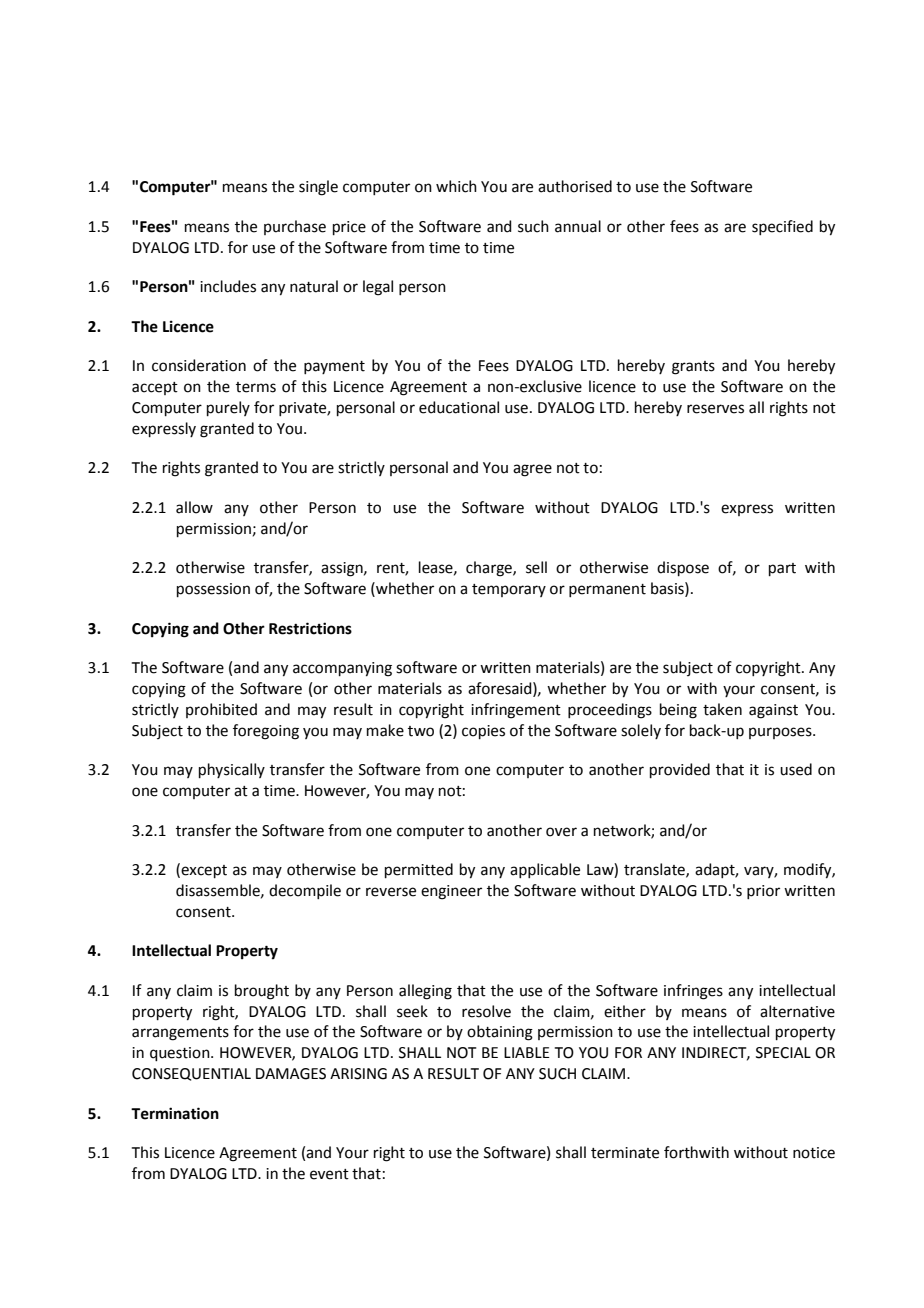 The image size is (924, 1308). What do you see at coordinates (456, 186) in the document?
I see `which` at bounding box center [456, 186].
